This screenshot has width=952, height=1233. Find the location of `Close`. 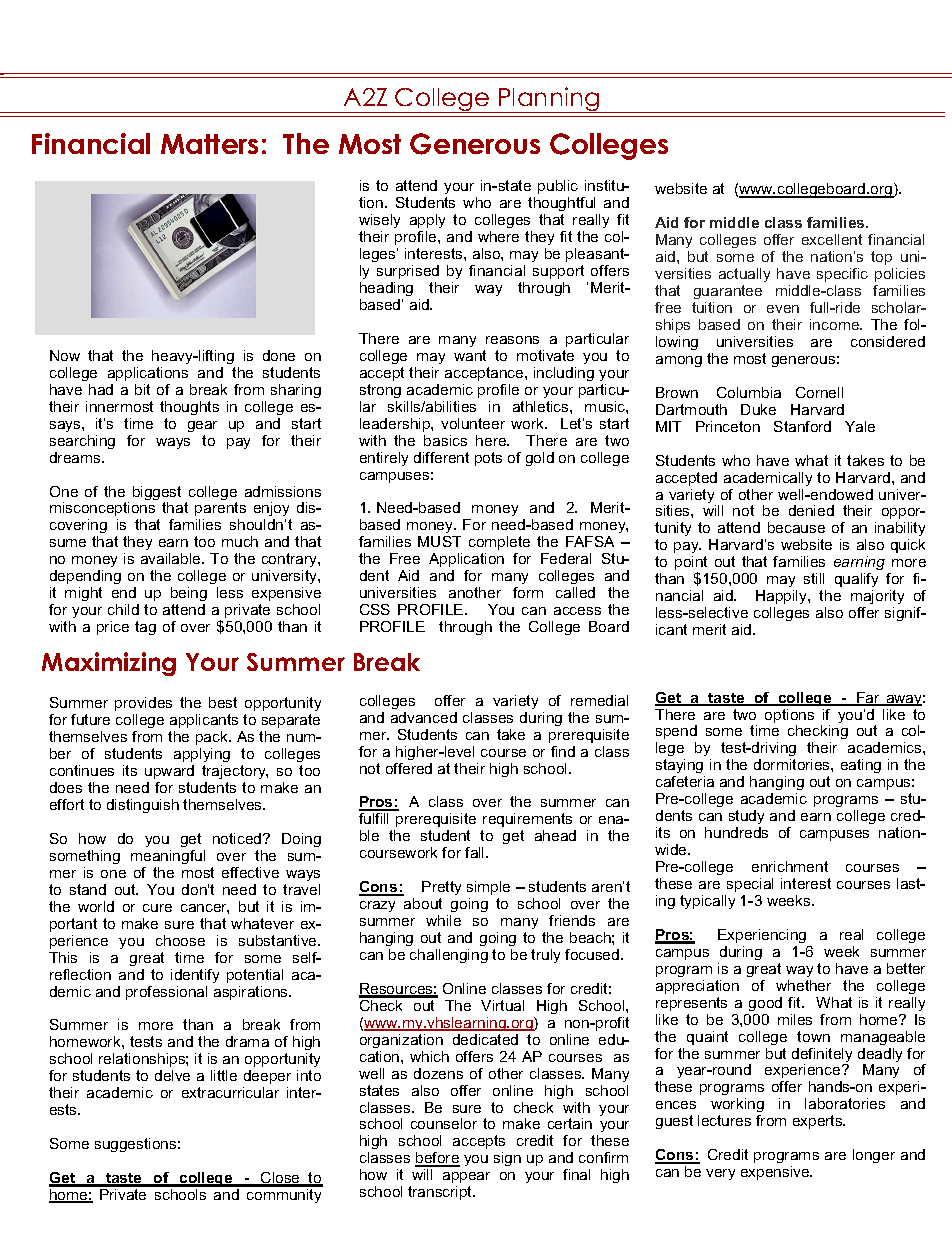

Close is located at coordinates (280, 1179).
